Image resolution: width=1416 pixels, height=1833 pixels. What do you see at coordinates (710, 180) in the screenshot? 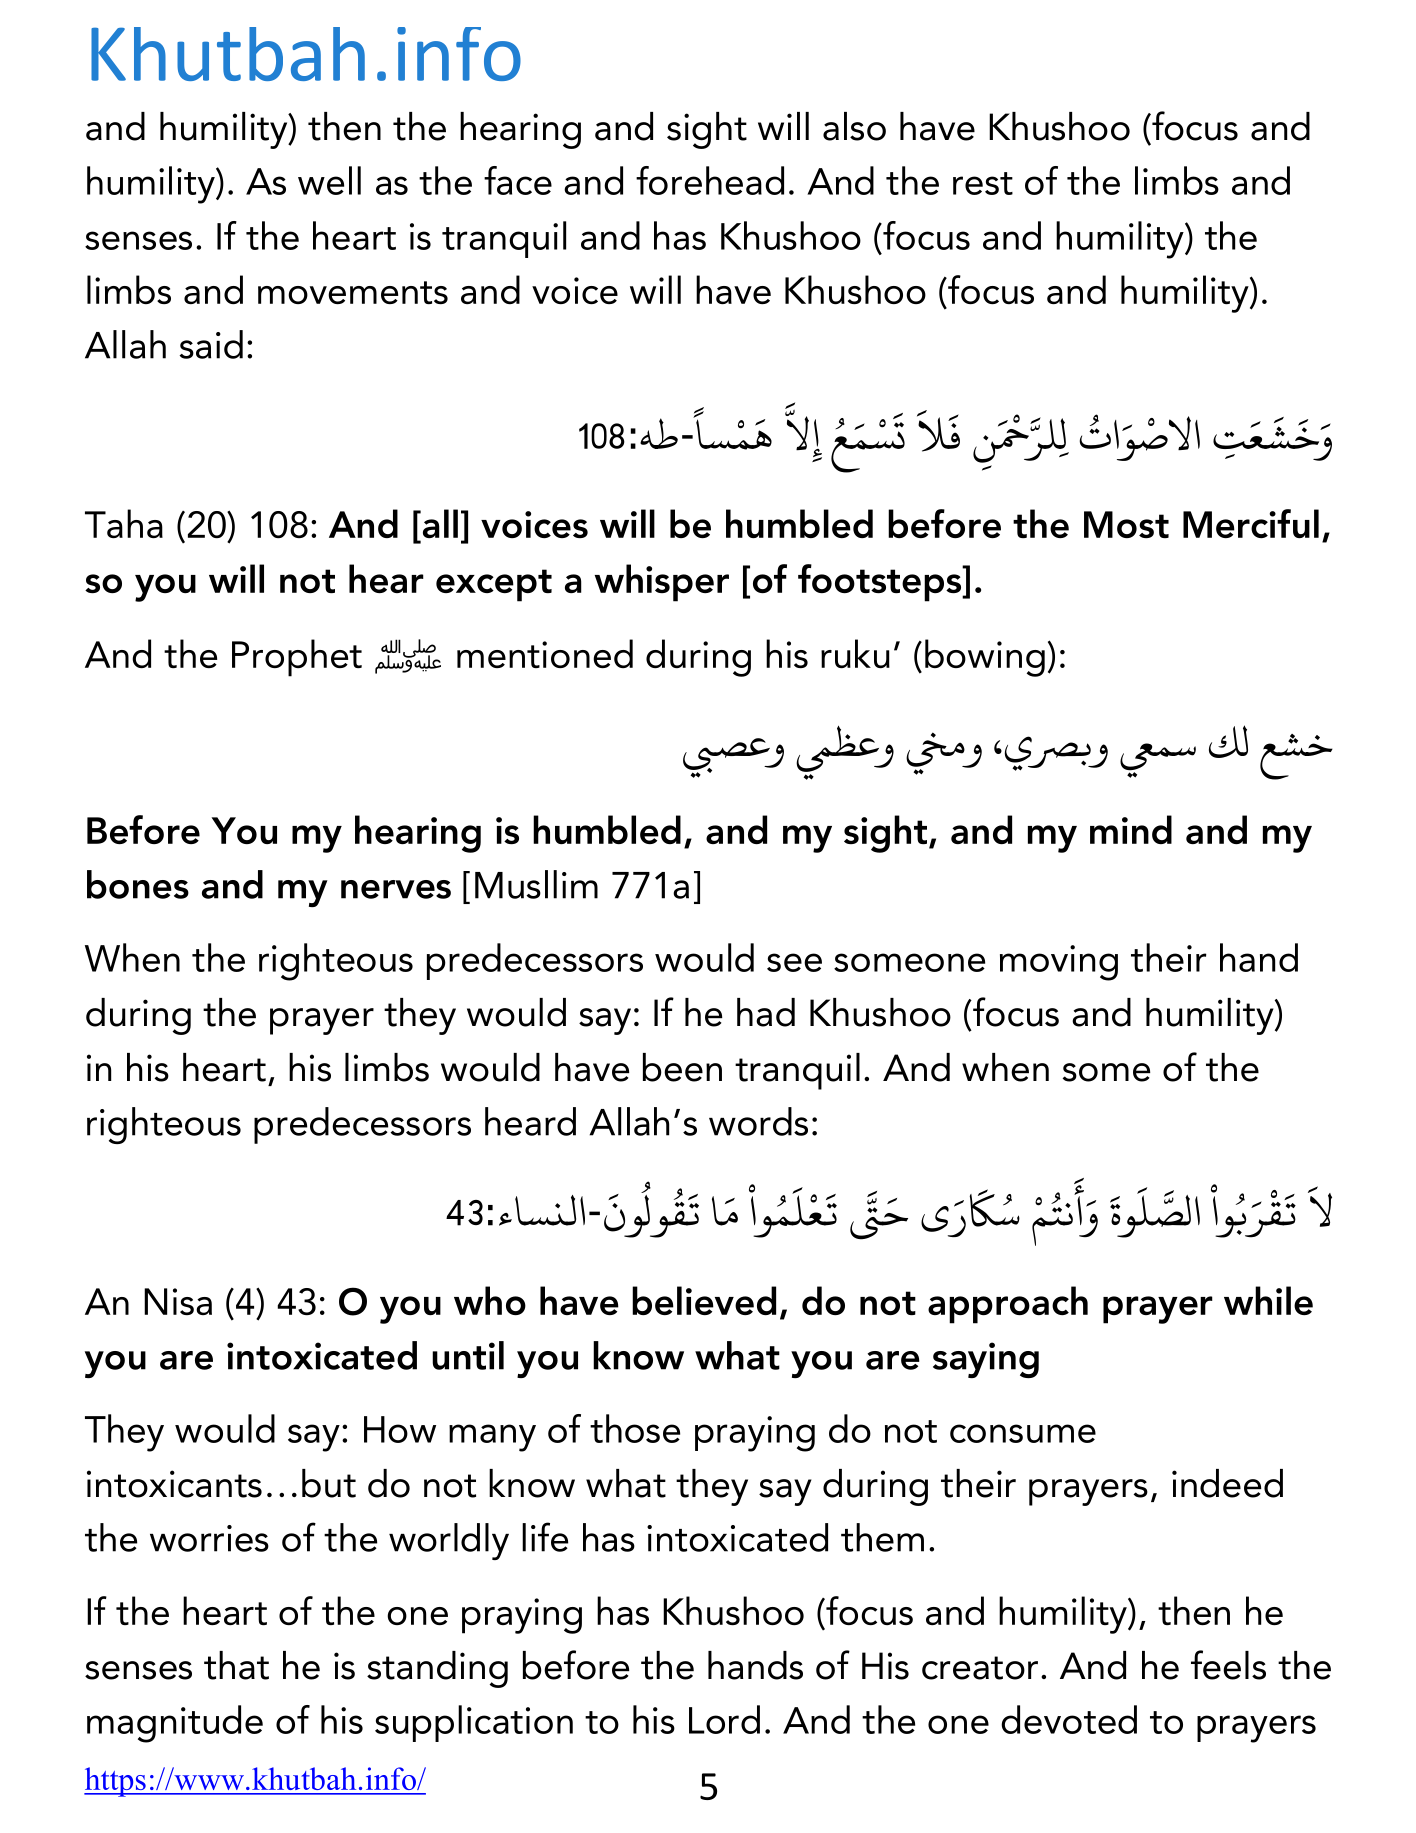
I see `forehead` at bounding box center [710, 180].
